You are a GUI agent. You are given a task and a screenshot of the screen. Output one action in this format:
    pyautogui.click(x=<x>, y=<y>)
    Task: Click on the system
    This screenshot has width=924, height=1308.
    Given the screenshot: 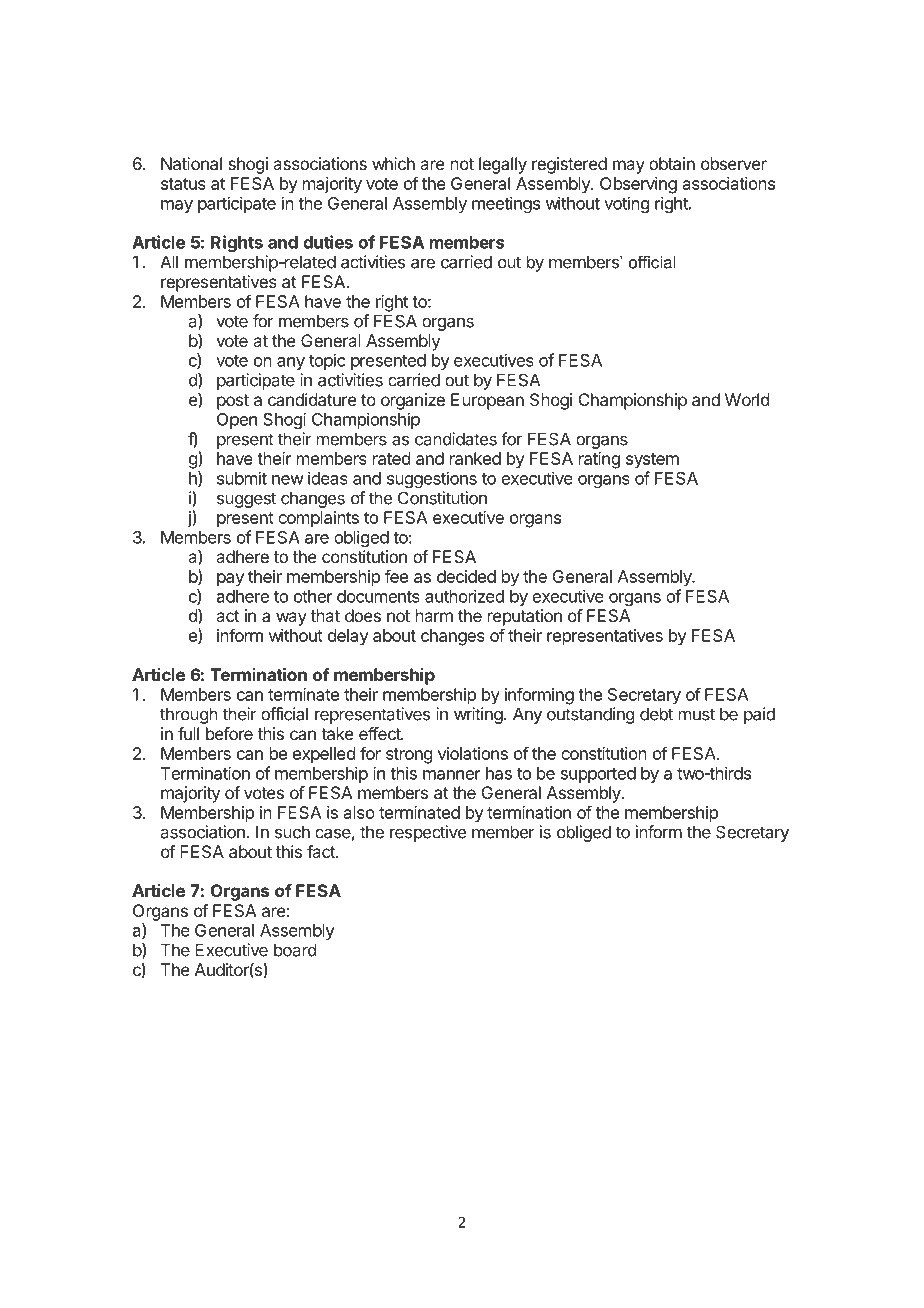 What is the action you would take?
    pyautogui.click(x=652, y=461)
